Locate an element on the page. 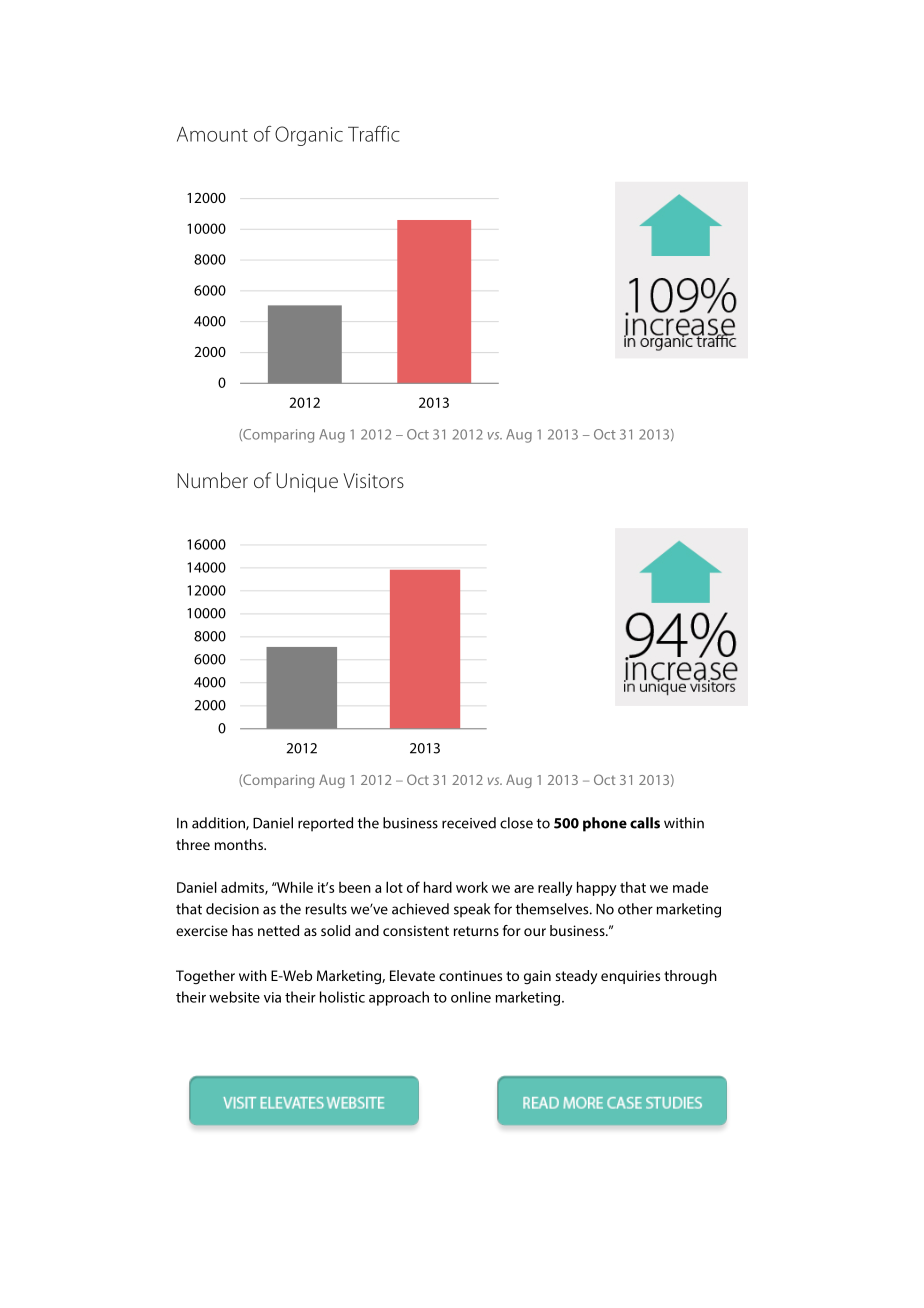  Amount is located at coordinates (212, 134).
